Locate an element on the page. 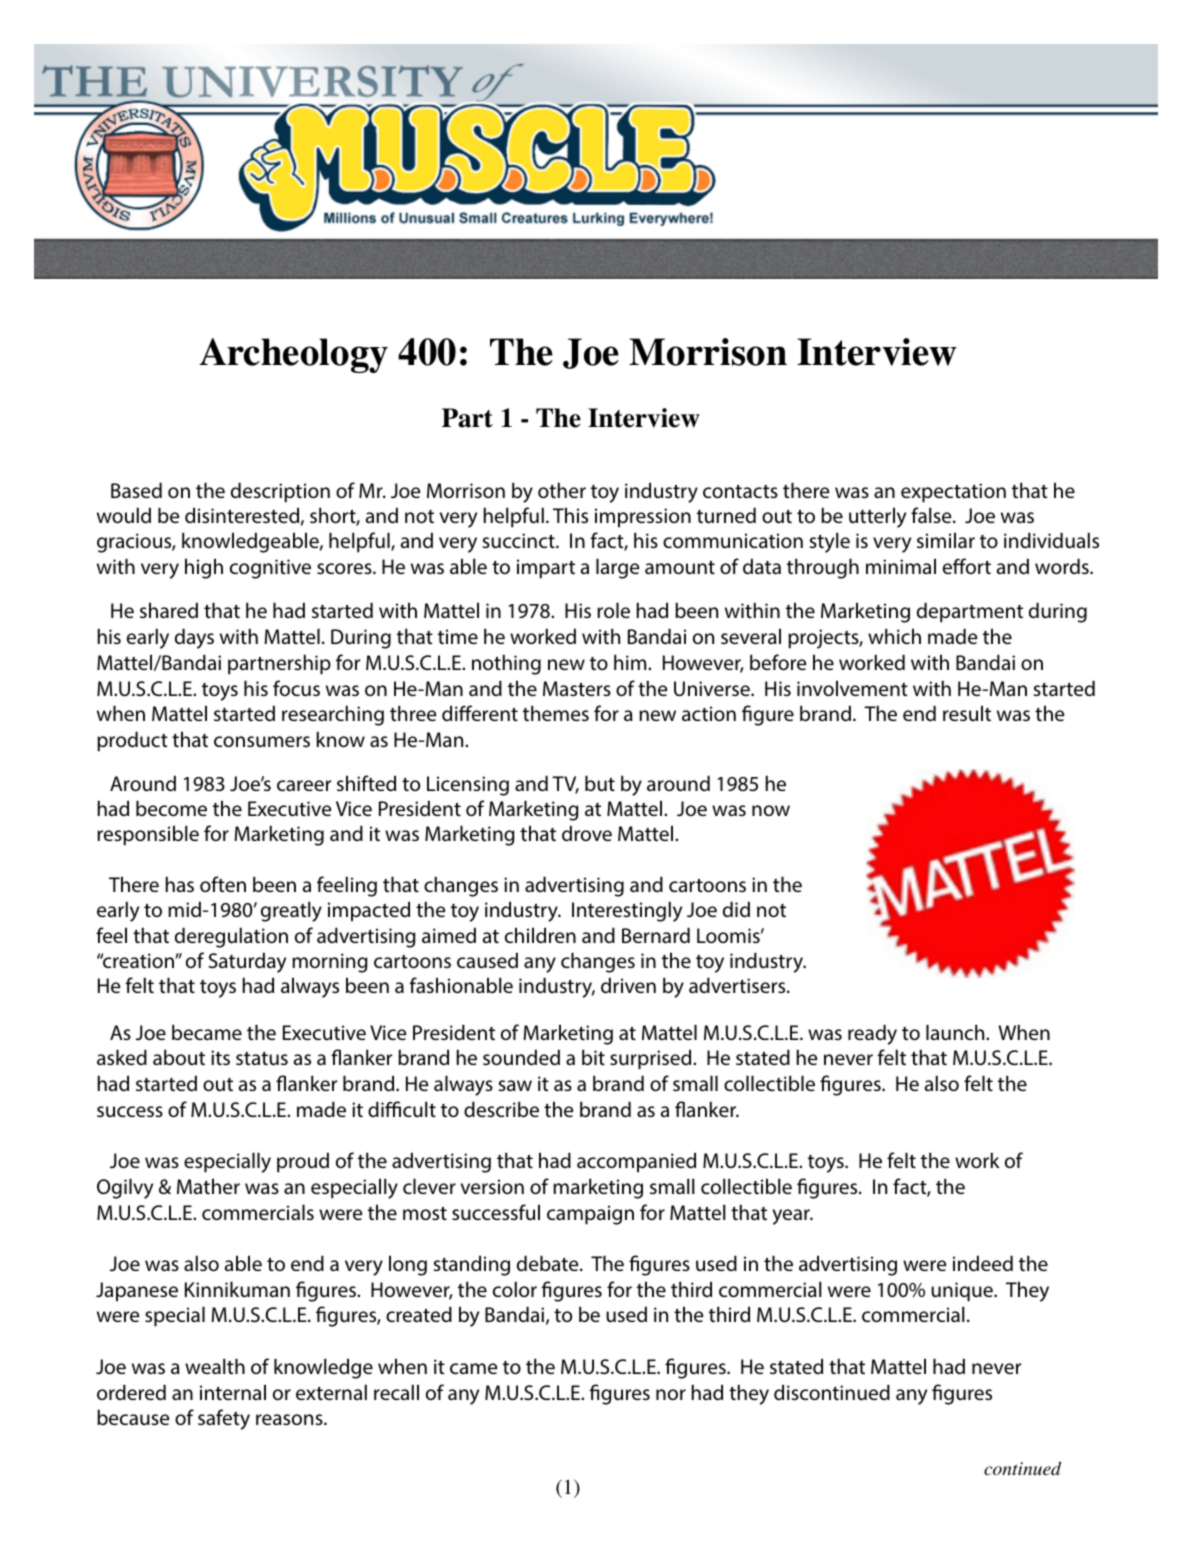 The width and height of the image is (1193, 1543). Interestingly is located at coordinates (627, 911).
